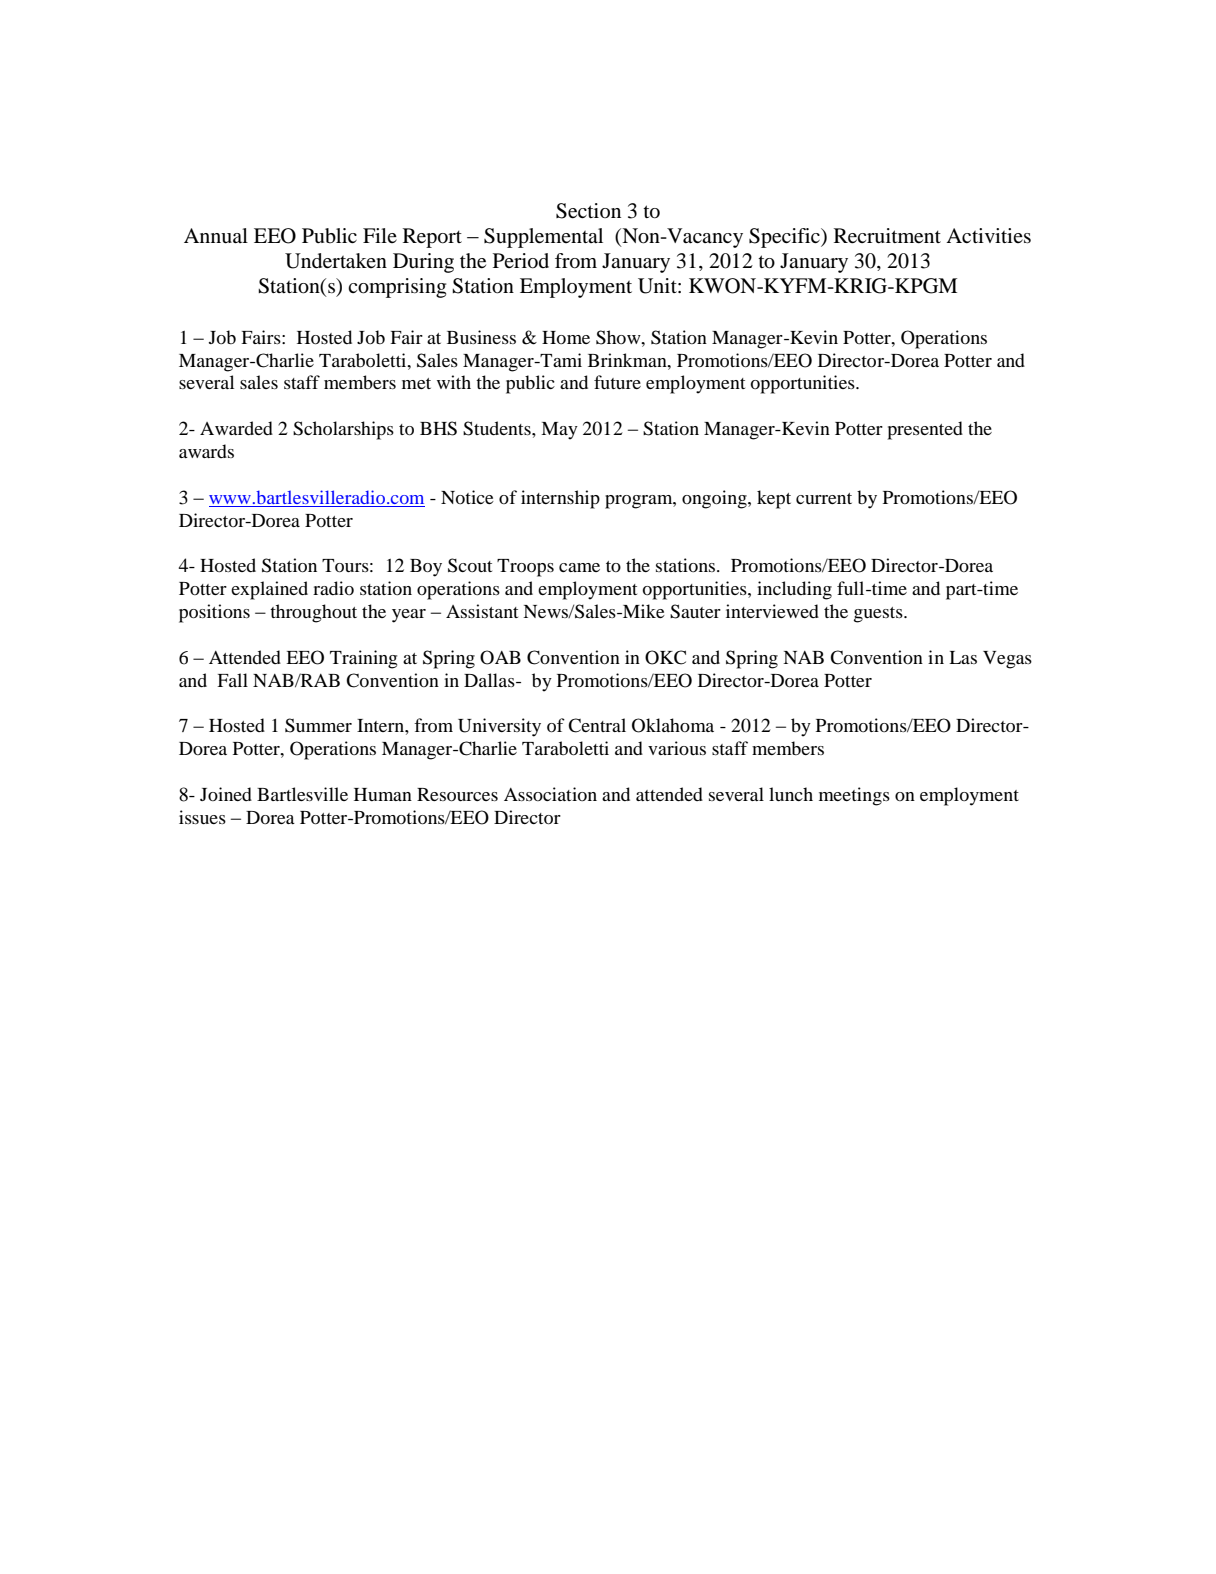  What do you see at coordinates (467, 497) in the screenshot?
I see `Notice` at bounding box center [467, 497].
